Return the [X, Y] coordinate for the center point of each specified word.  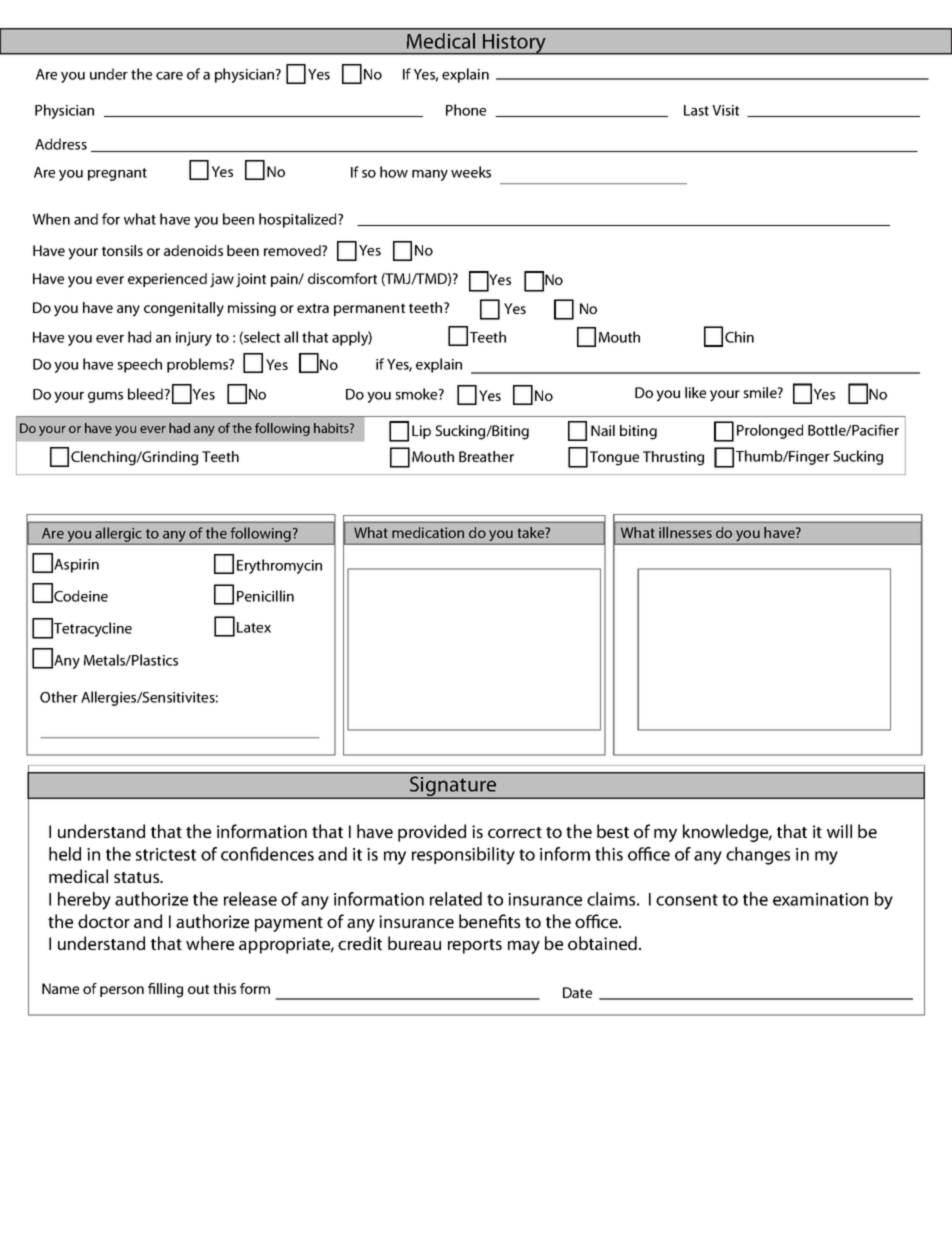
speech [139, 365]
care [169, 76]
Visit [725, 110]
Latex [254, 627]
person [122, 991]
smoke [417, 394]
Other [59, 697]
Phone [466, 110]
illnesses [685, 532]
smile [761, 392]
